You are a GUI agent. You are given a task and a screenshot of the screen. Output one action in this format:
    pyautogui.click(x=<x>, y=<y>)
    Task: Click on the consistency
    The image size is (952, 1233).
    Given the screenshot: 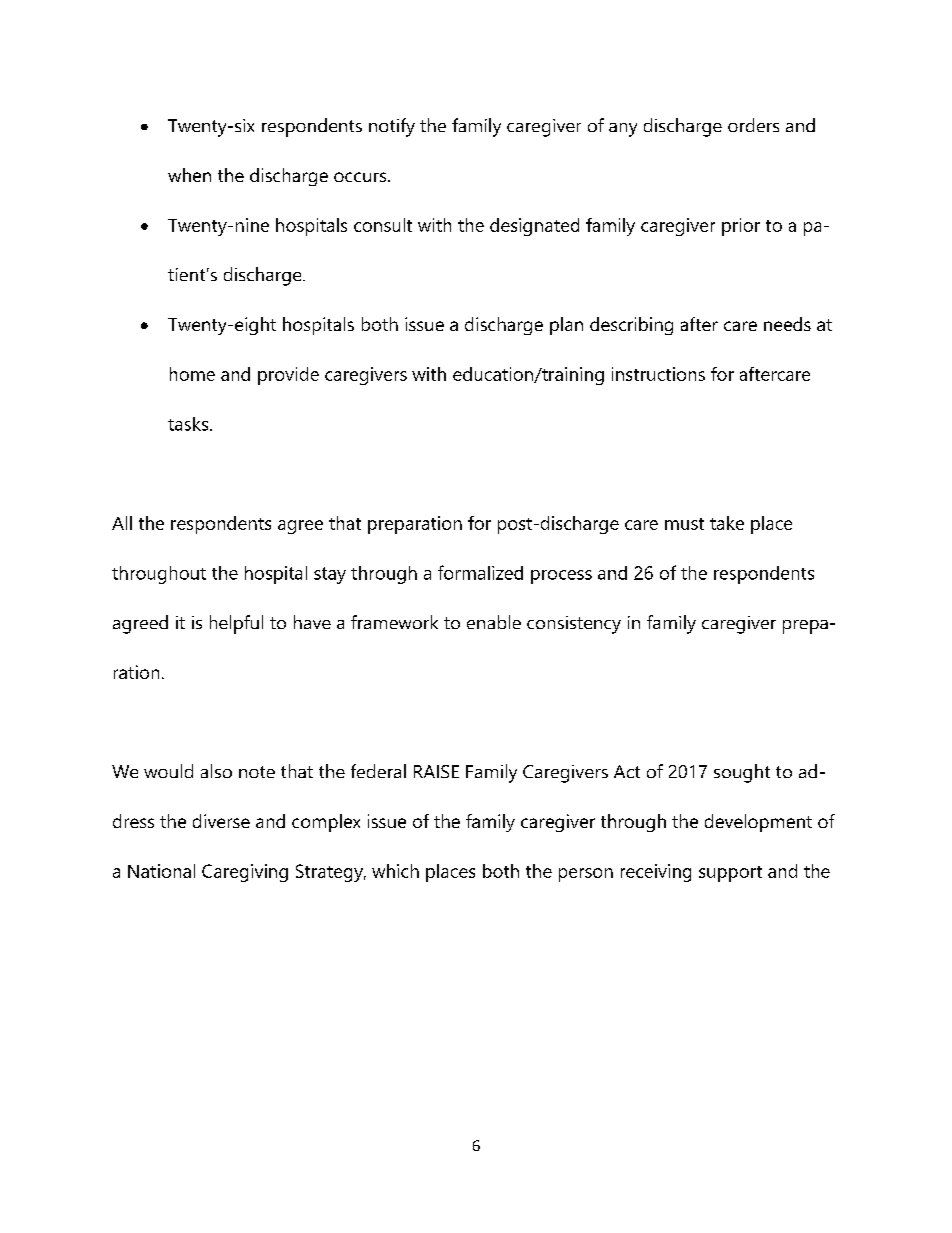 What is the action you would take?
    pyautogui.click(x=574, y=625)
